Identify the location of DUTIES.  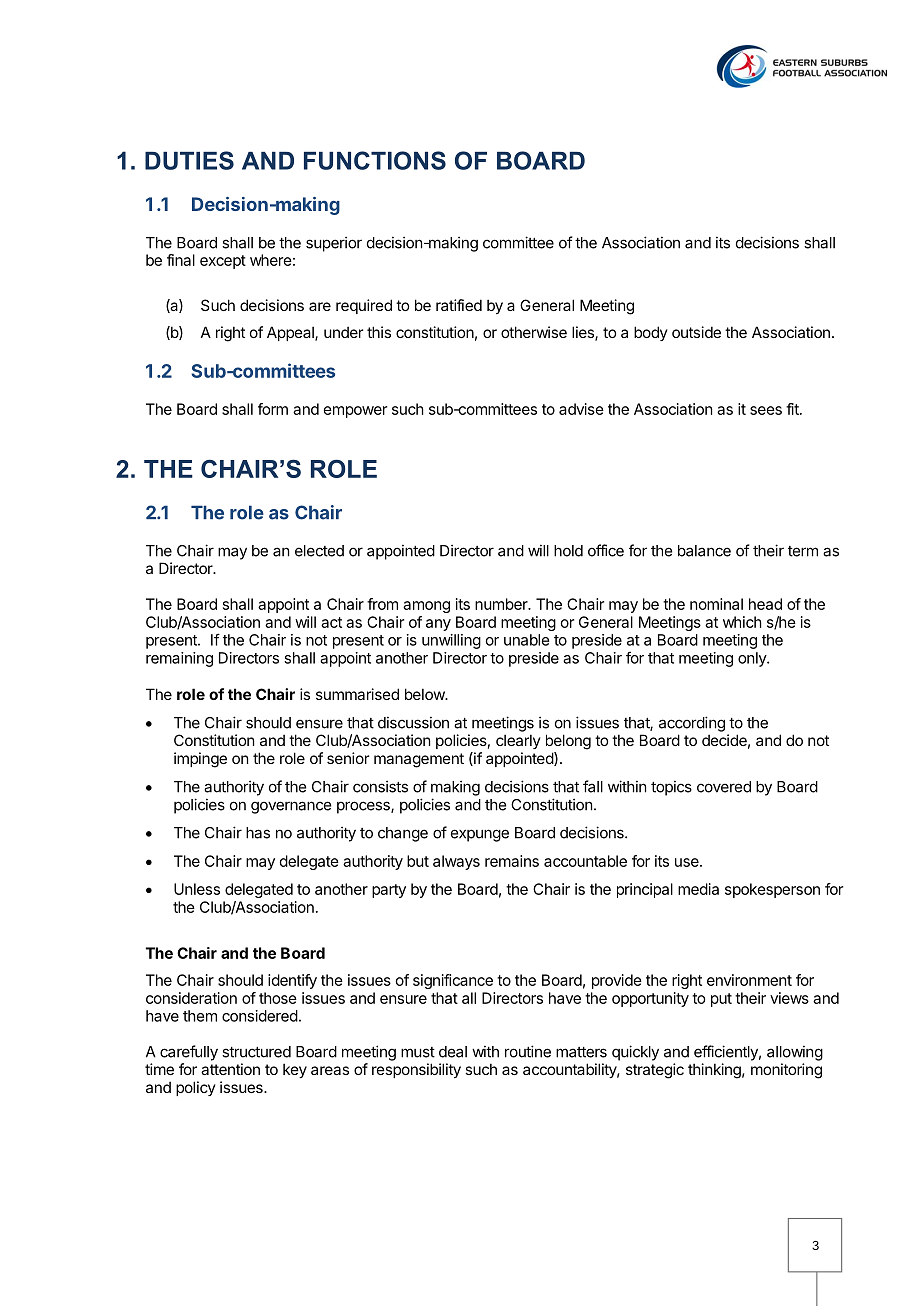
(189, 160).
